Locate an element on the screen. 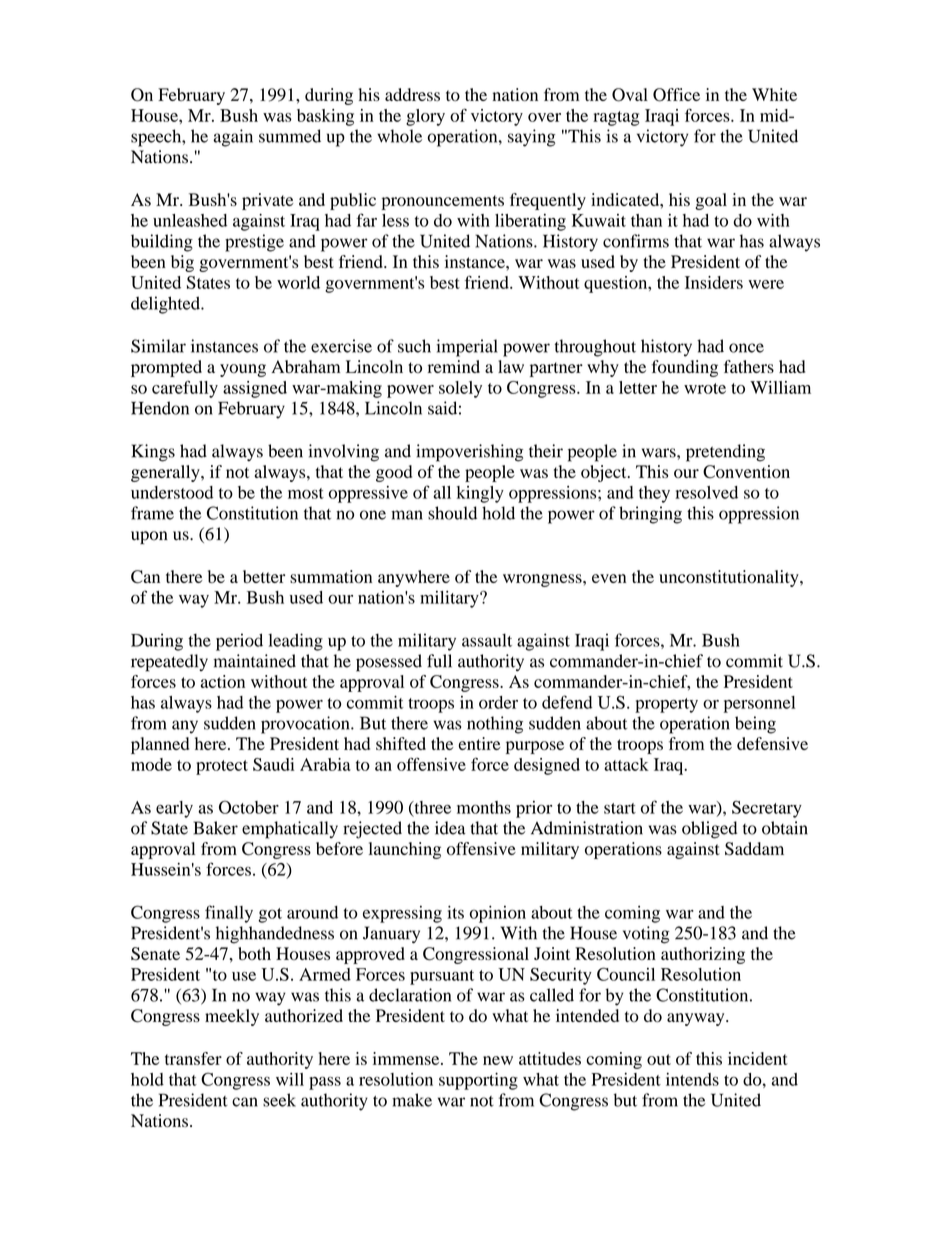  transfer is located at coordinates (193, 1058).
